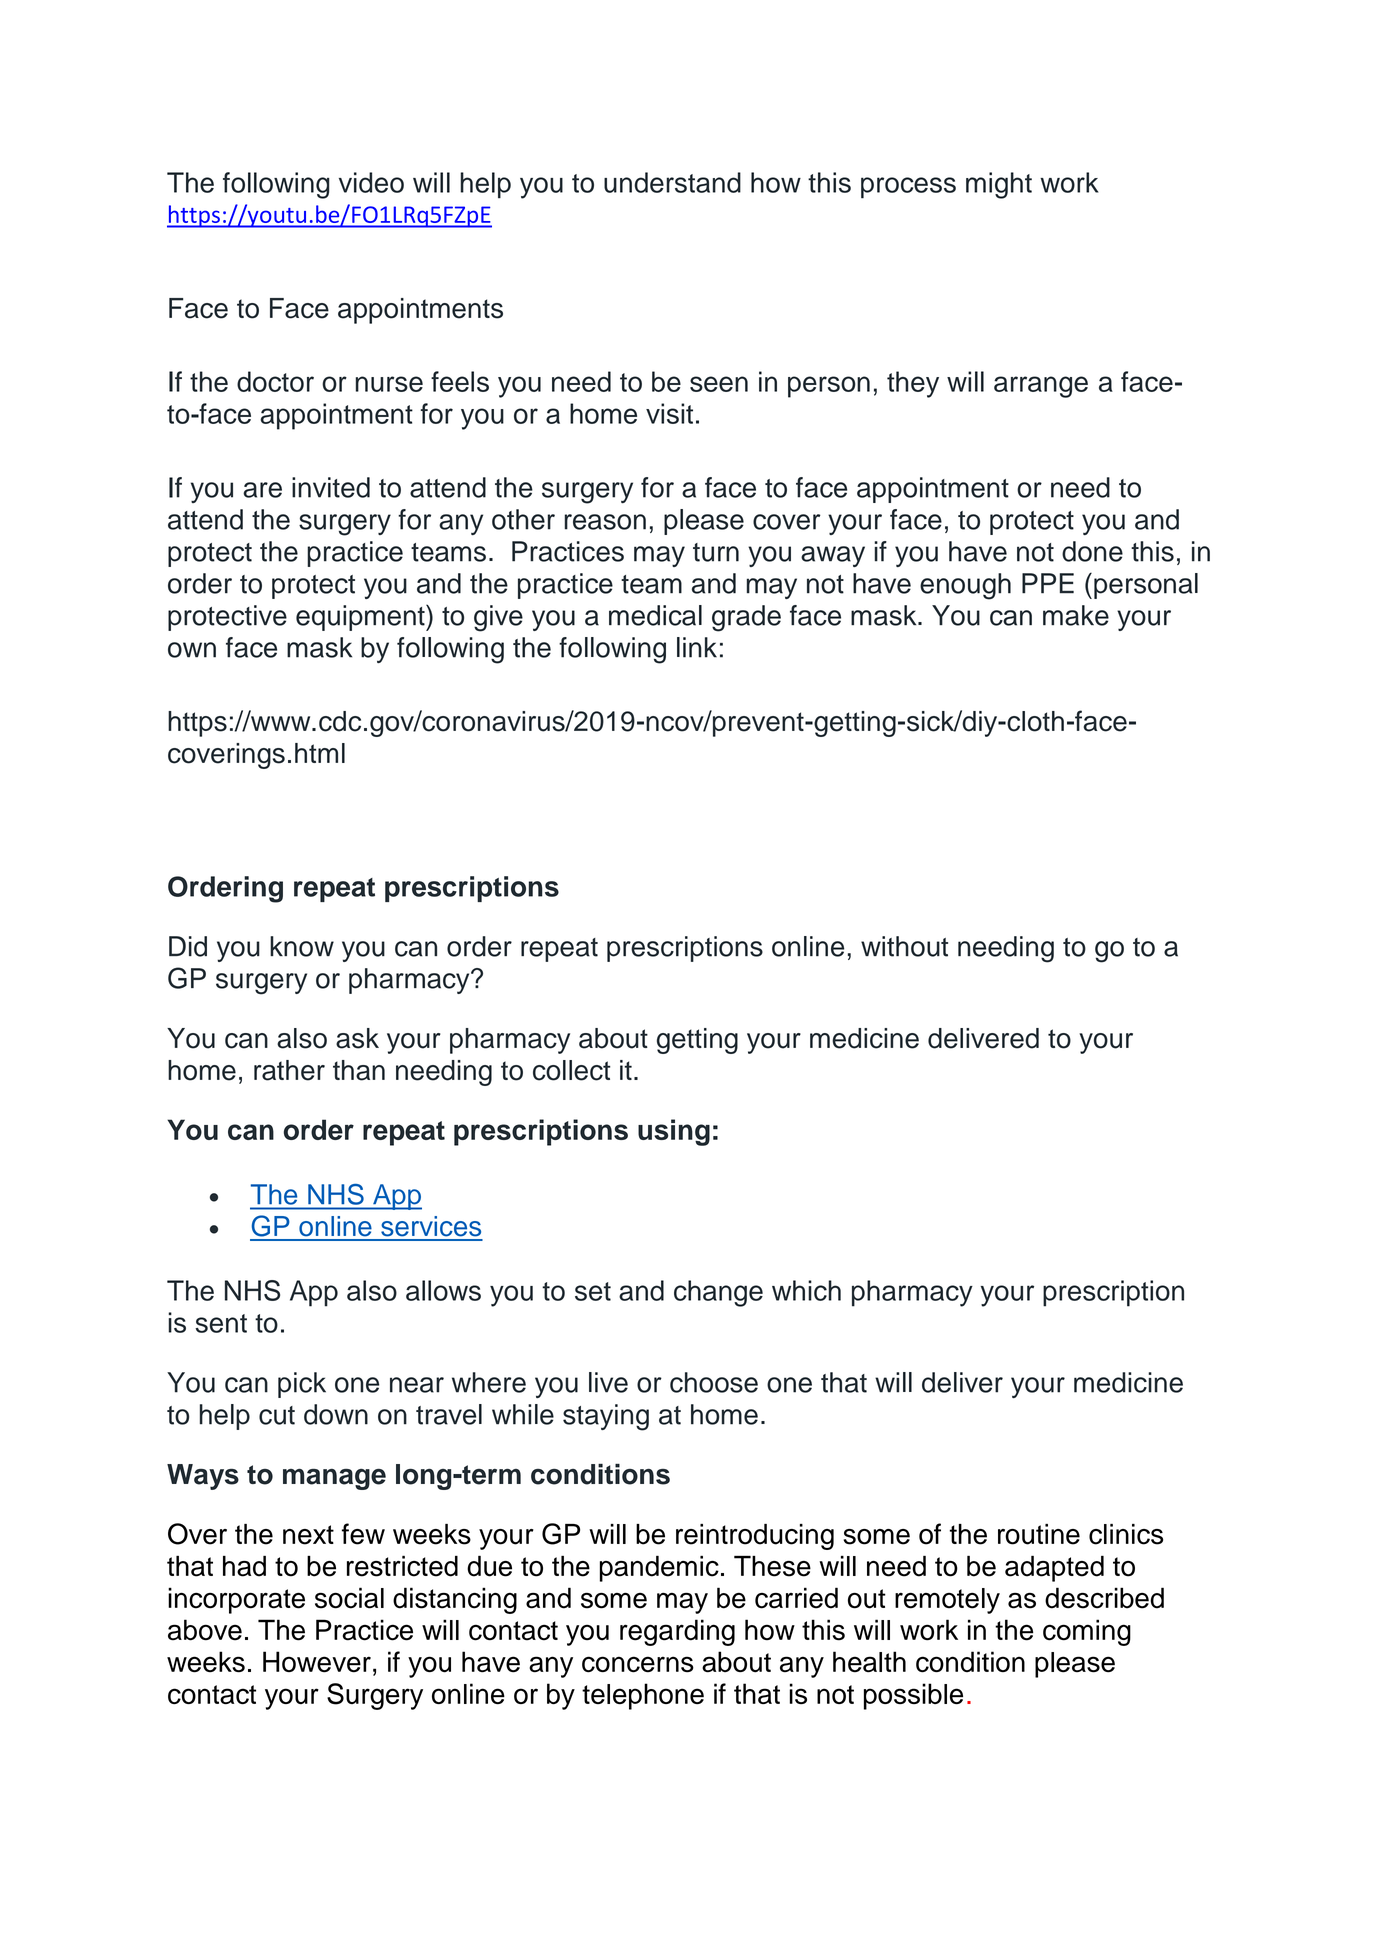 This screenshot has width=1380, height=1951. What do you see at coordinates (317, 1662) in the screenshot?
I see `However` at bounding box center [317, 1662].
